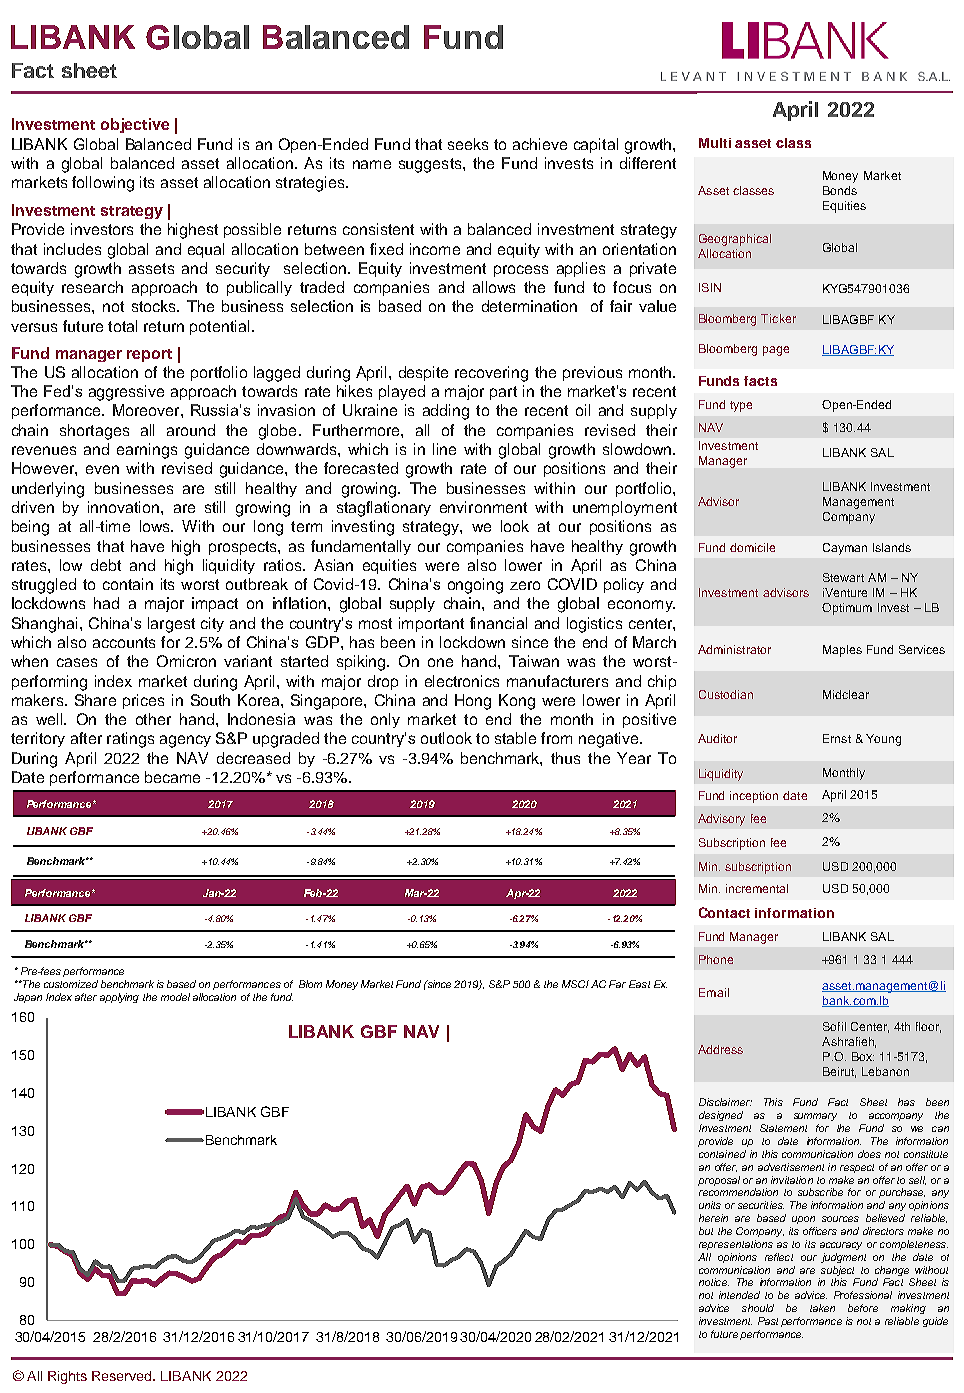 The height and width of the screenshot is (1393, 964). What do you see at coordinates (123, 1376) in the screenshot?
I see `Reserved` at bounding box center [123, 1376].
